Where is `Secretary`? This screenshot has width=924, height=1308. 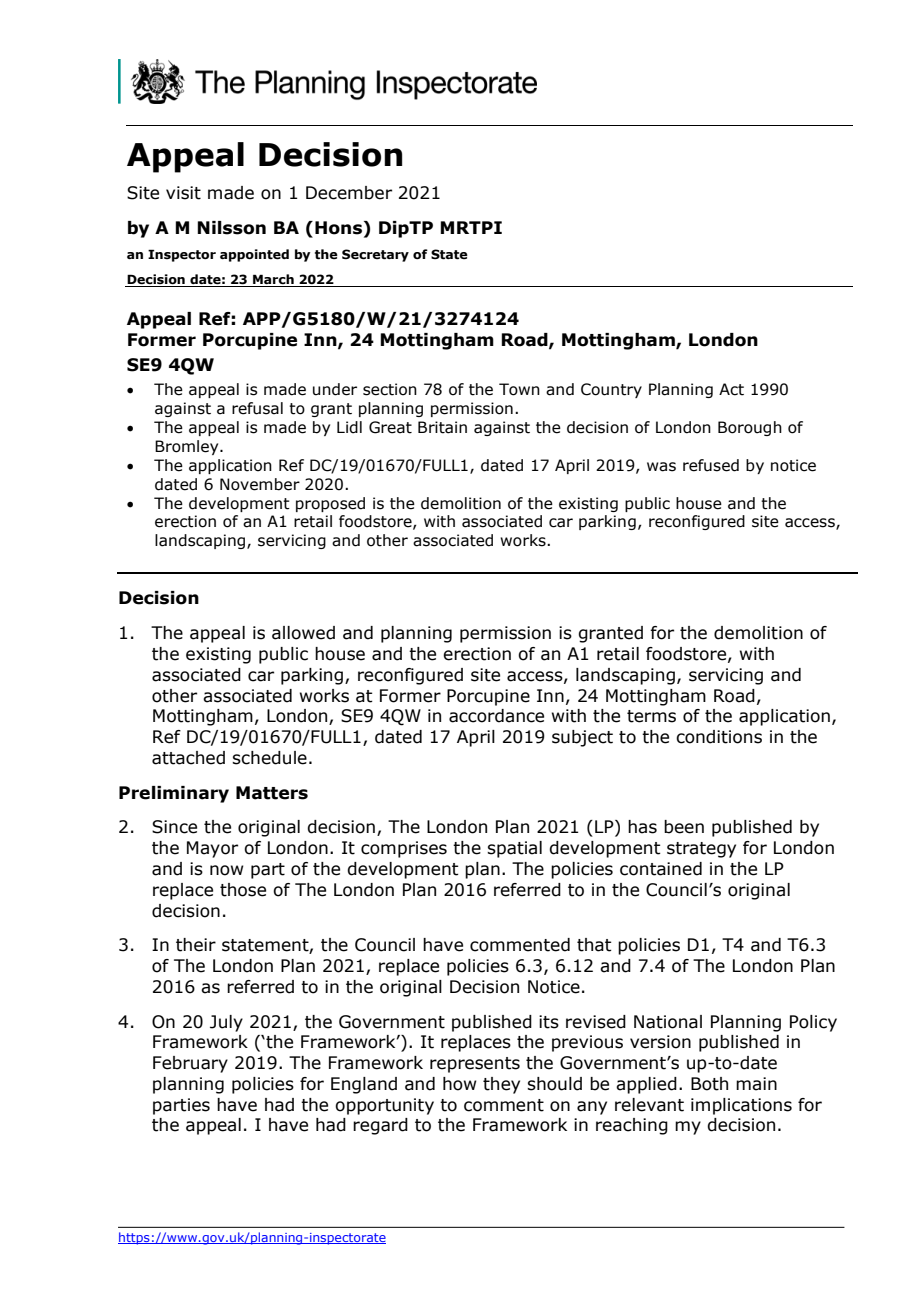 Secretary is located at coordinates (375, 255).
